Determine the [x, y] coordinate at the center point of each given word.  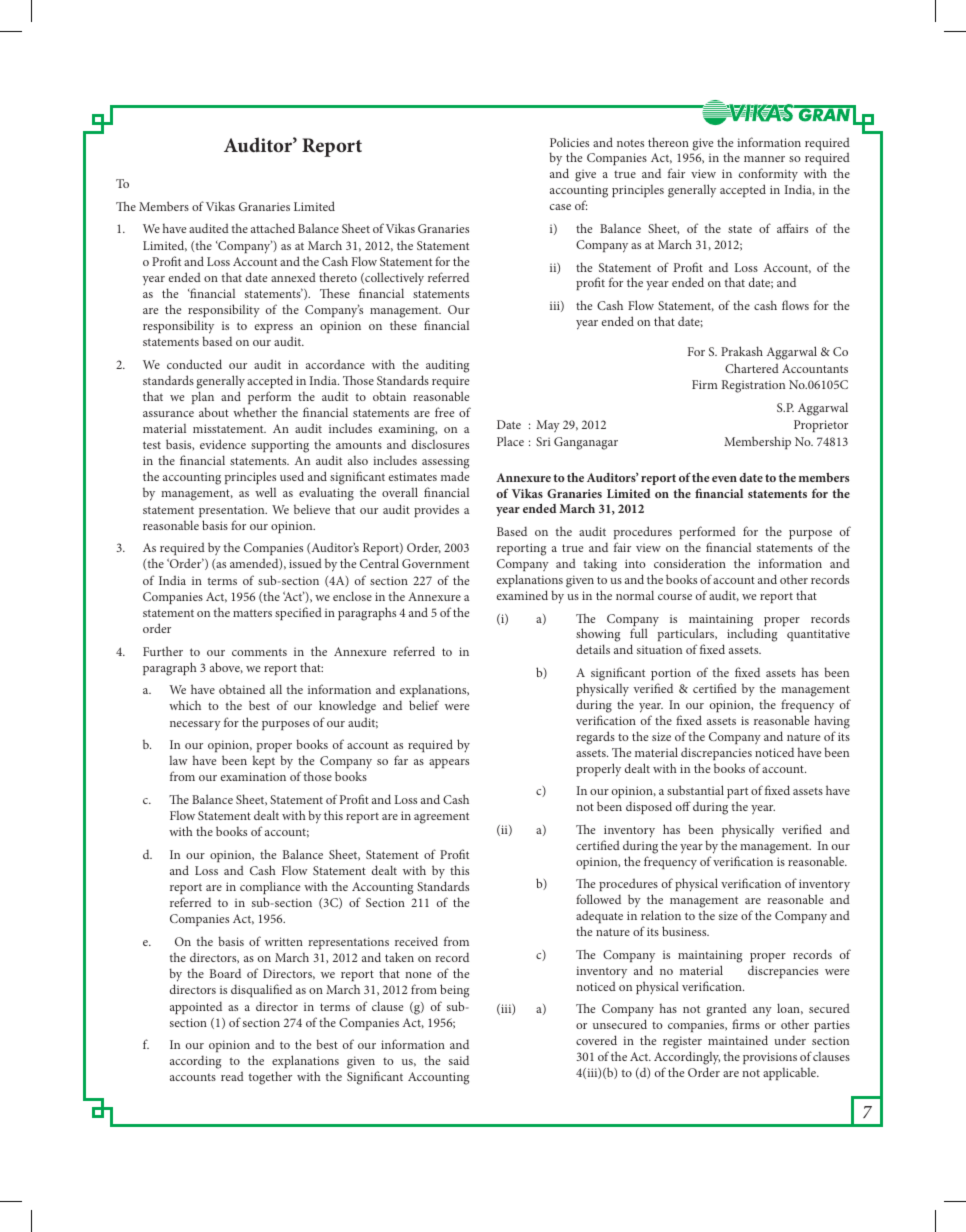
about [214, 412]
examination [253, 776]
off [683, 806]
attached [273, 228]
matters [252, 613]
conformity [768, 176]
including [752, 635]
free [444, 412]
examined [522, 595]
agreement [441, 818]
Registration [753, 386]
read [232, 1076]
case [560, 207]
